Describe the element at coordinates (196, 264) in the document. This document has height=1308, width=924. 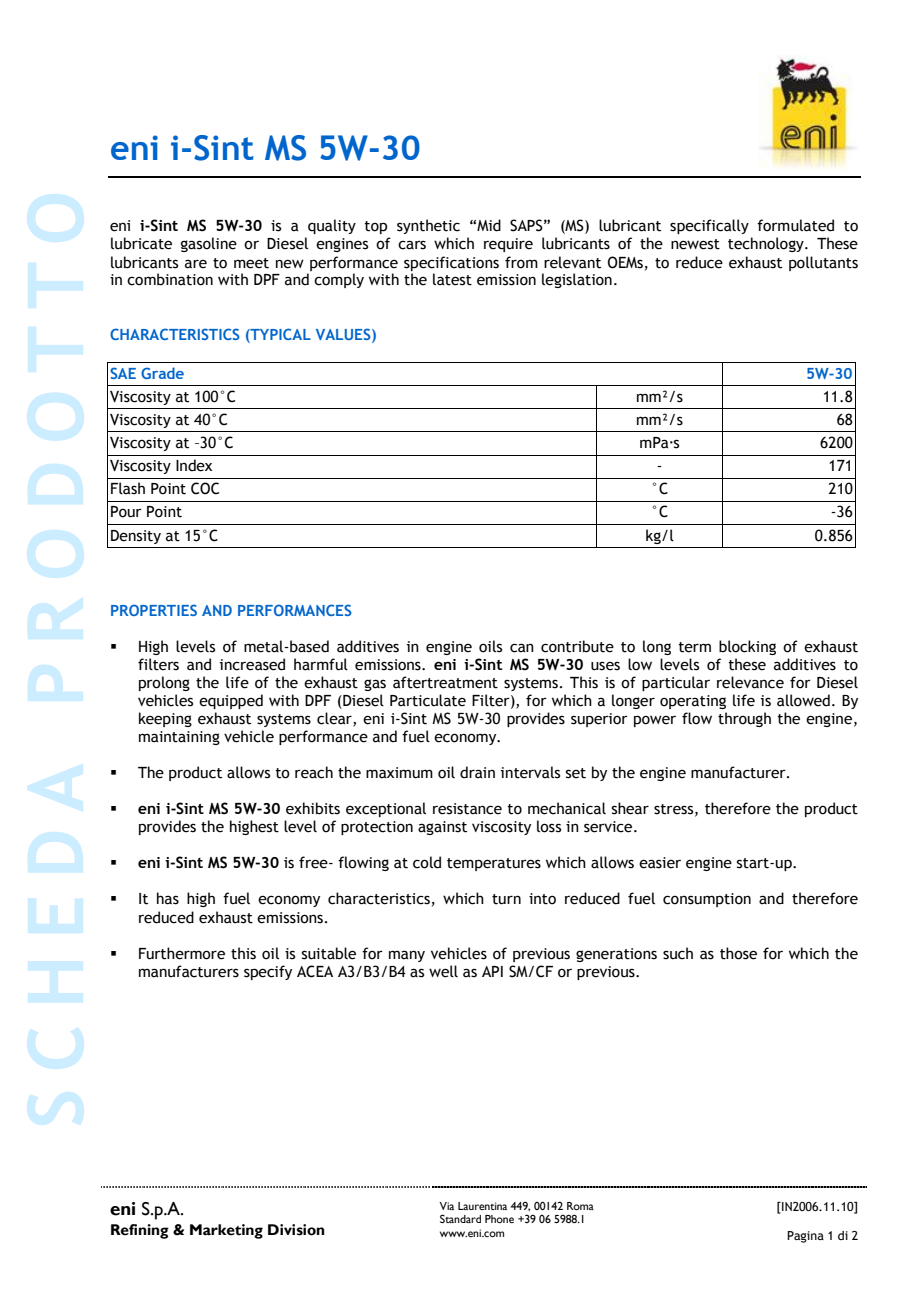
I see `are` at that location.
